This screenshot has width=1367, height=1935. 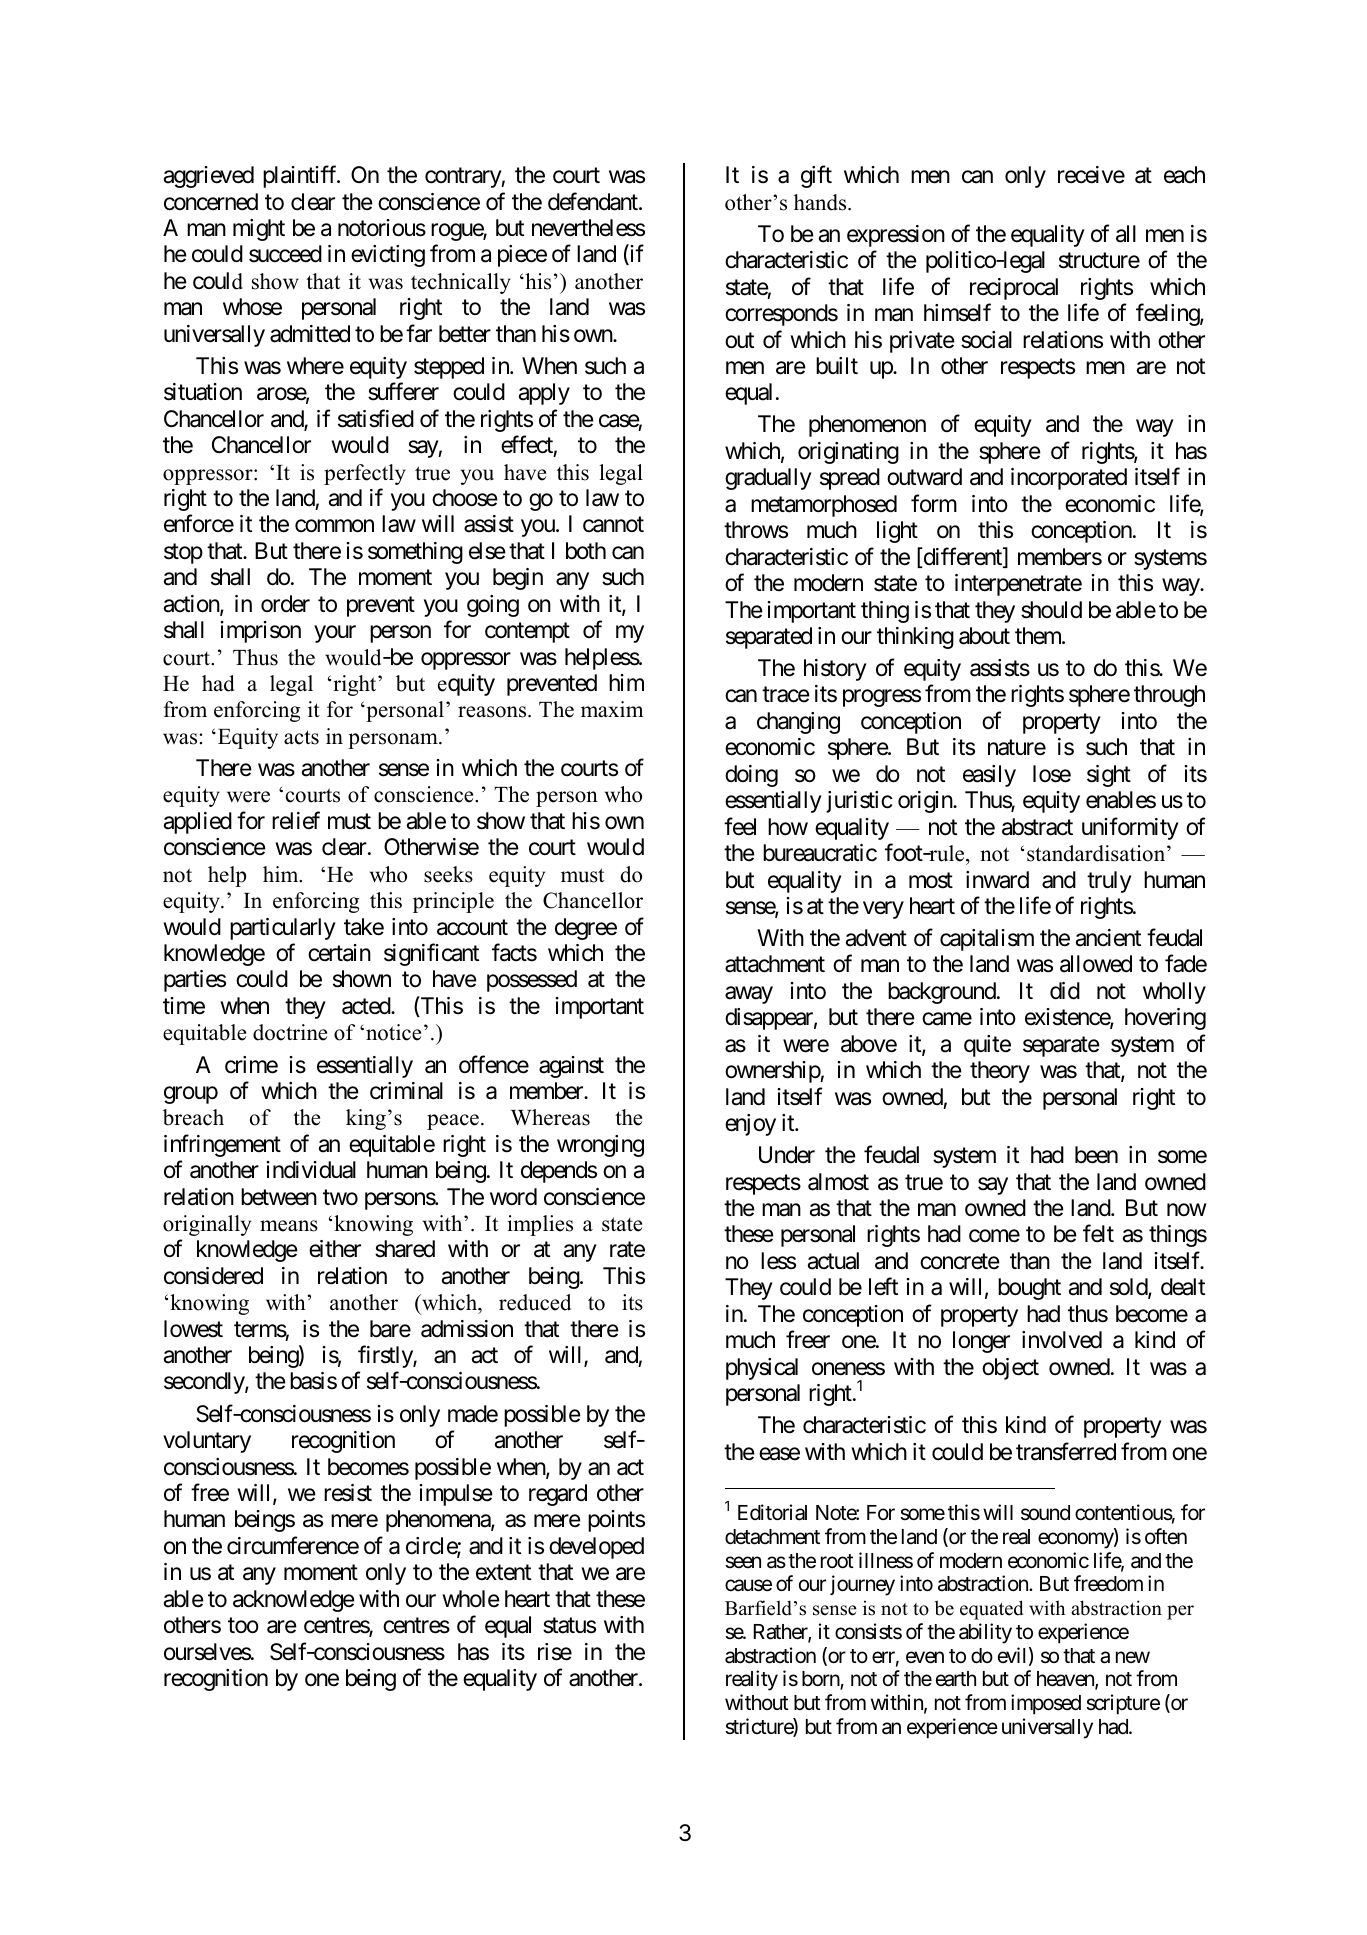 What do you see at coordinates (243, 1626) in the screenshot?
I see `too` at bounding box center [243, 1626].
